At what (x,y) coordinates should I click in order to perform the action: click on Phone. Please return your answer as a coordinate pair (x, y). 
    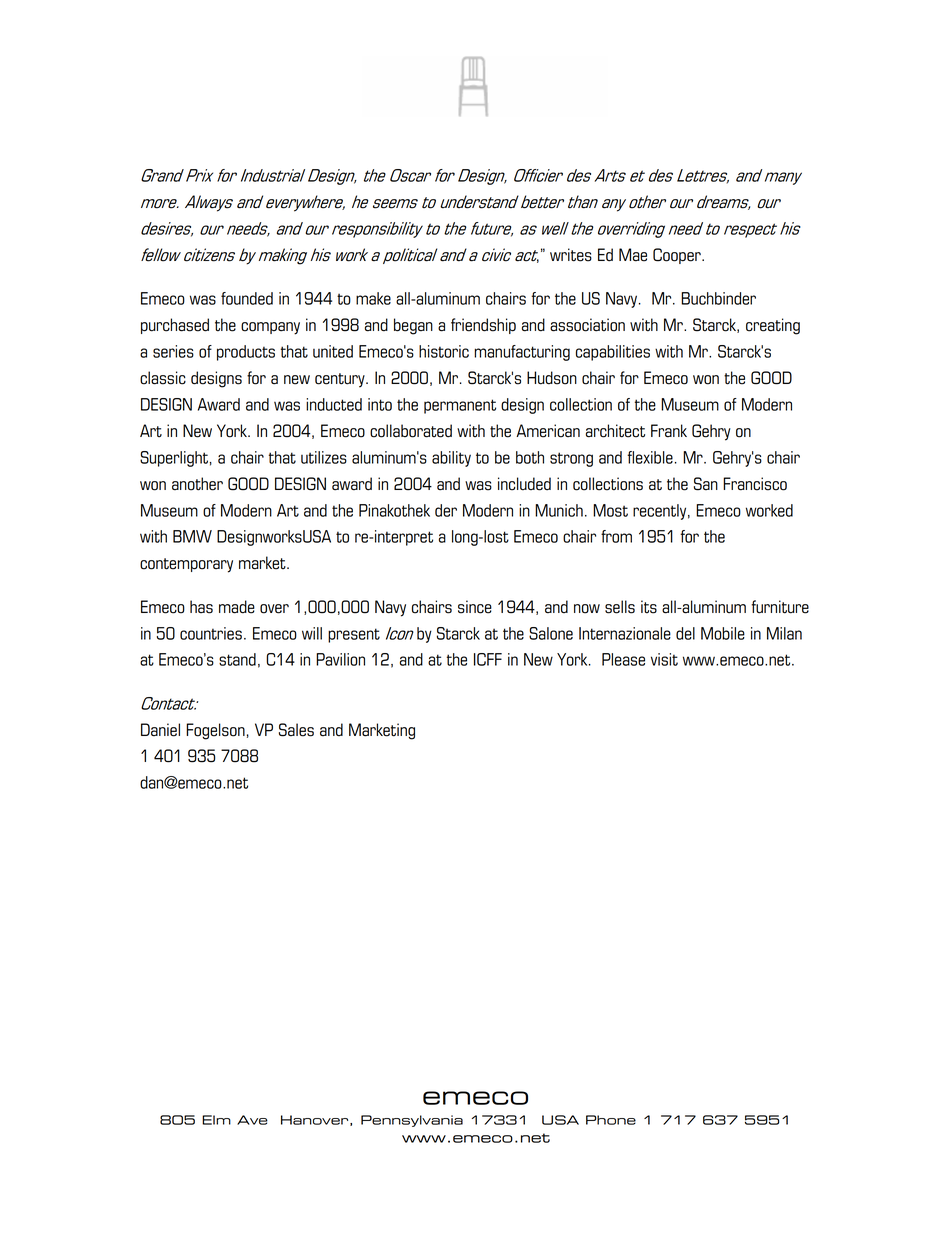
    Looking at the image, I should click on (611, 1120).
